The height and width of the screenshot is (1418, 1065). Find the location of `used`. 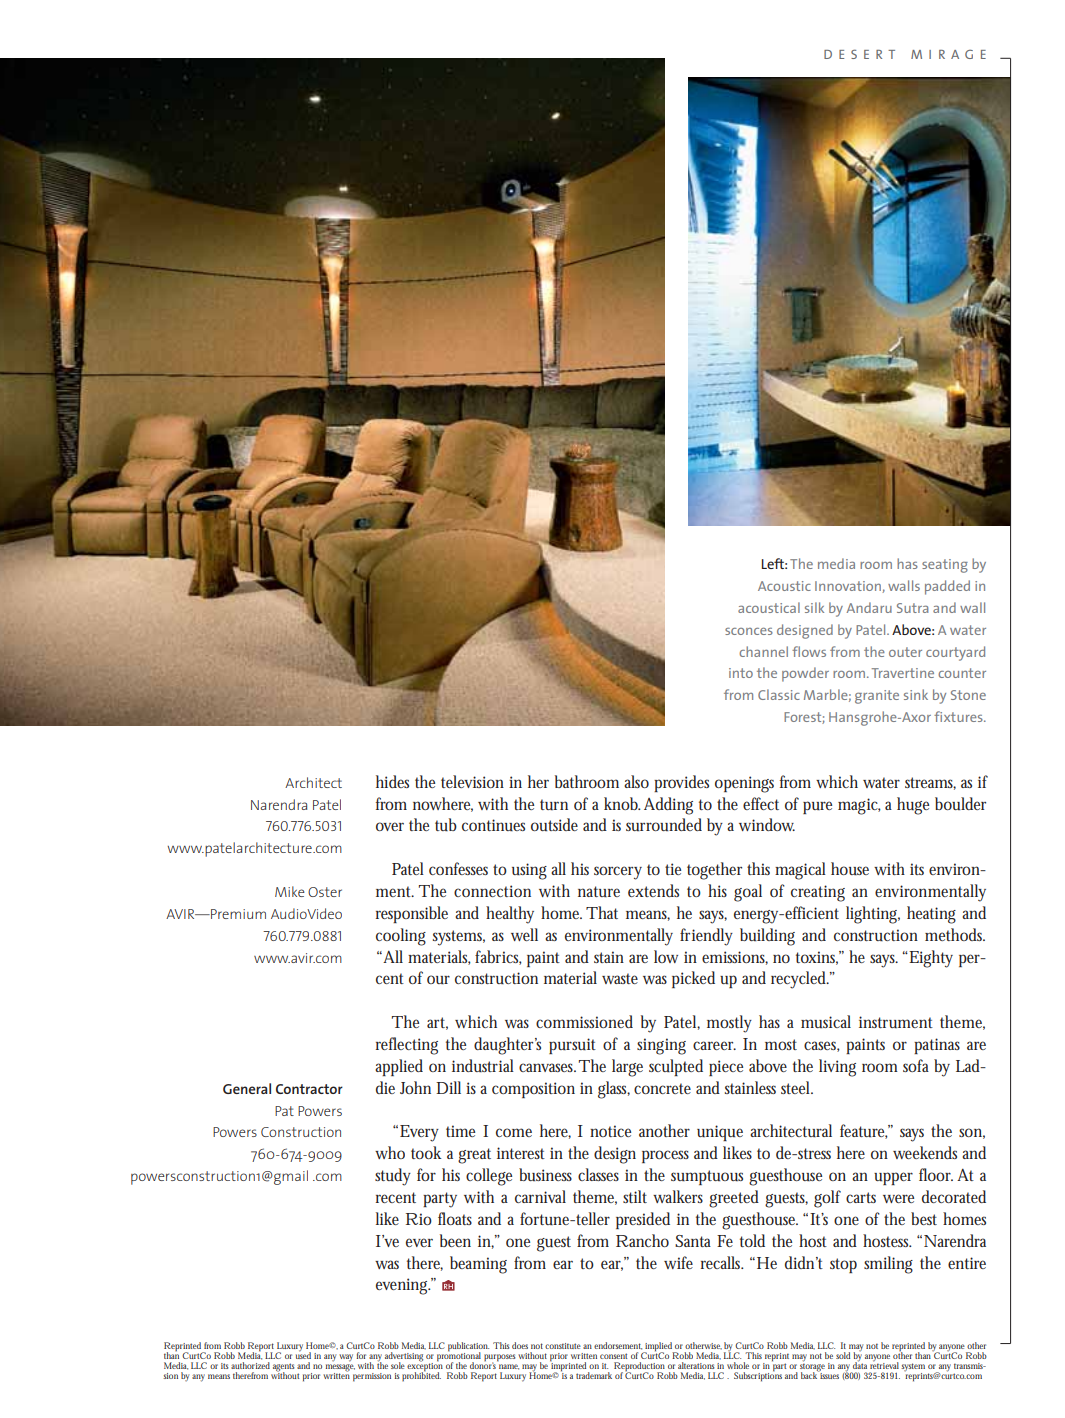

used is located at coordinates (303, 1354).
